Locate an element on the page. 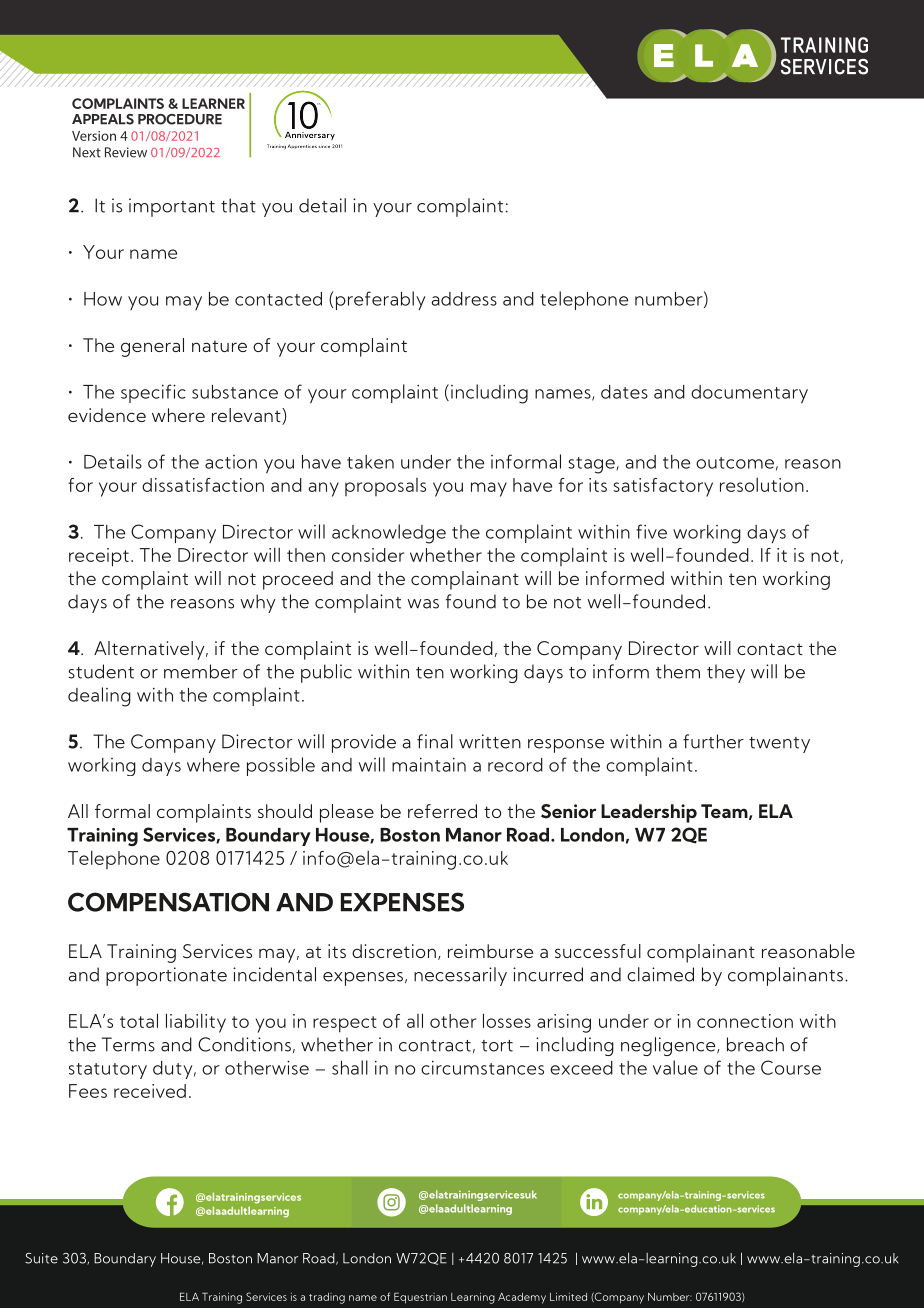 The height and width of the image is (1308, 924). Review is located at coordinates (126, 152).
